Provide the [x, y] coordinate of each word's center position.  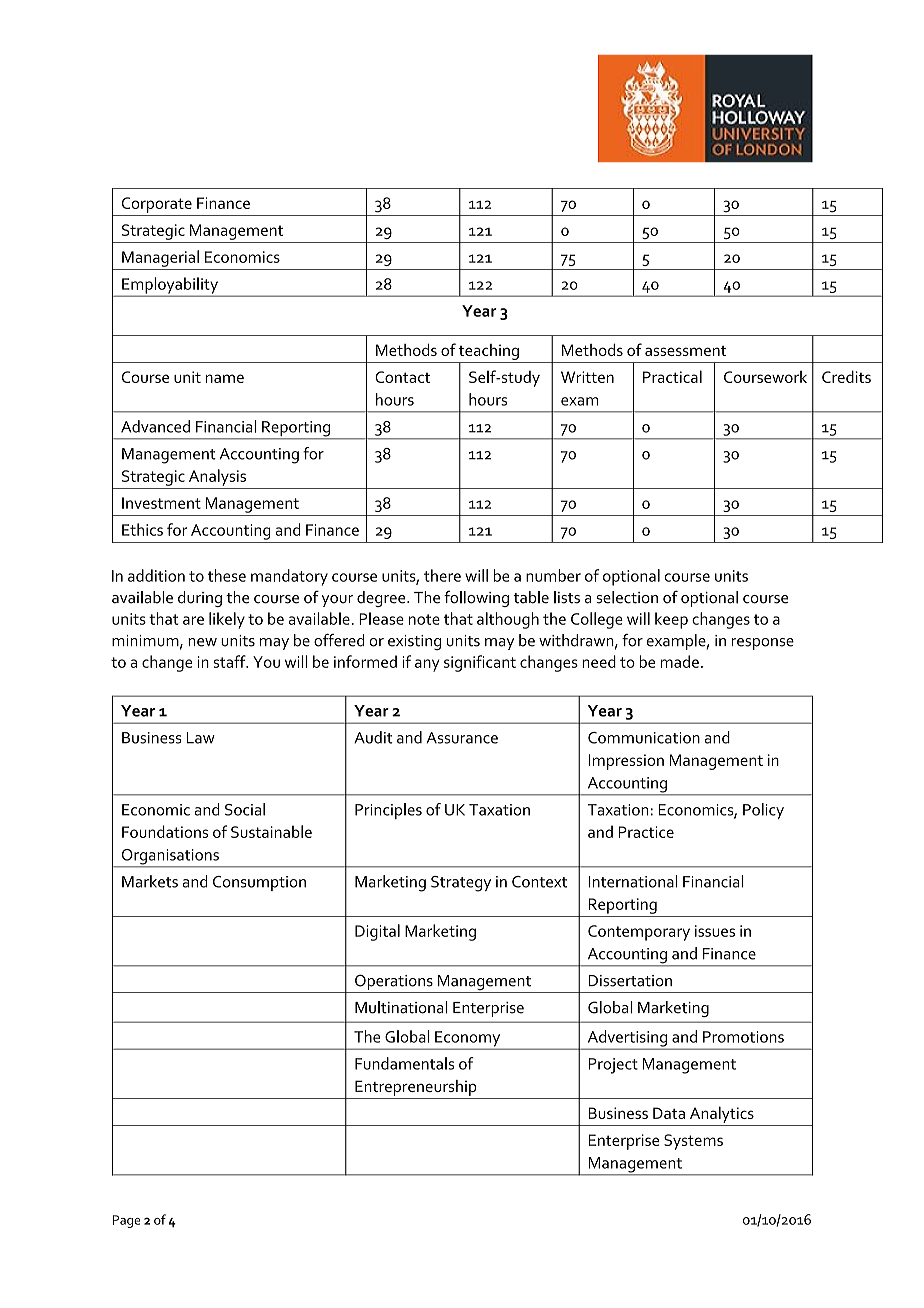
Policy [763, 811]
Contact [402, 377]
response [763, 644]
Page [126, 1221]
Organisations [170, 858]
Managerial [160, 258]
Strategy [461, 884]
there [442, 575]
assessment [685, 351]
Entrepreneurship [416, 1088]
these [227, 575]
